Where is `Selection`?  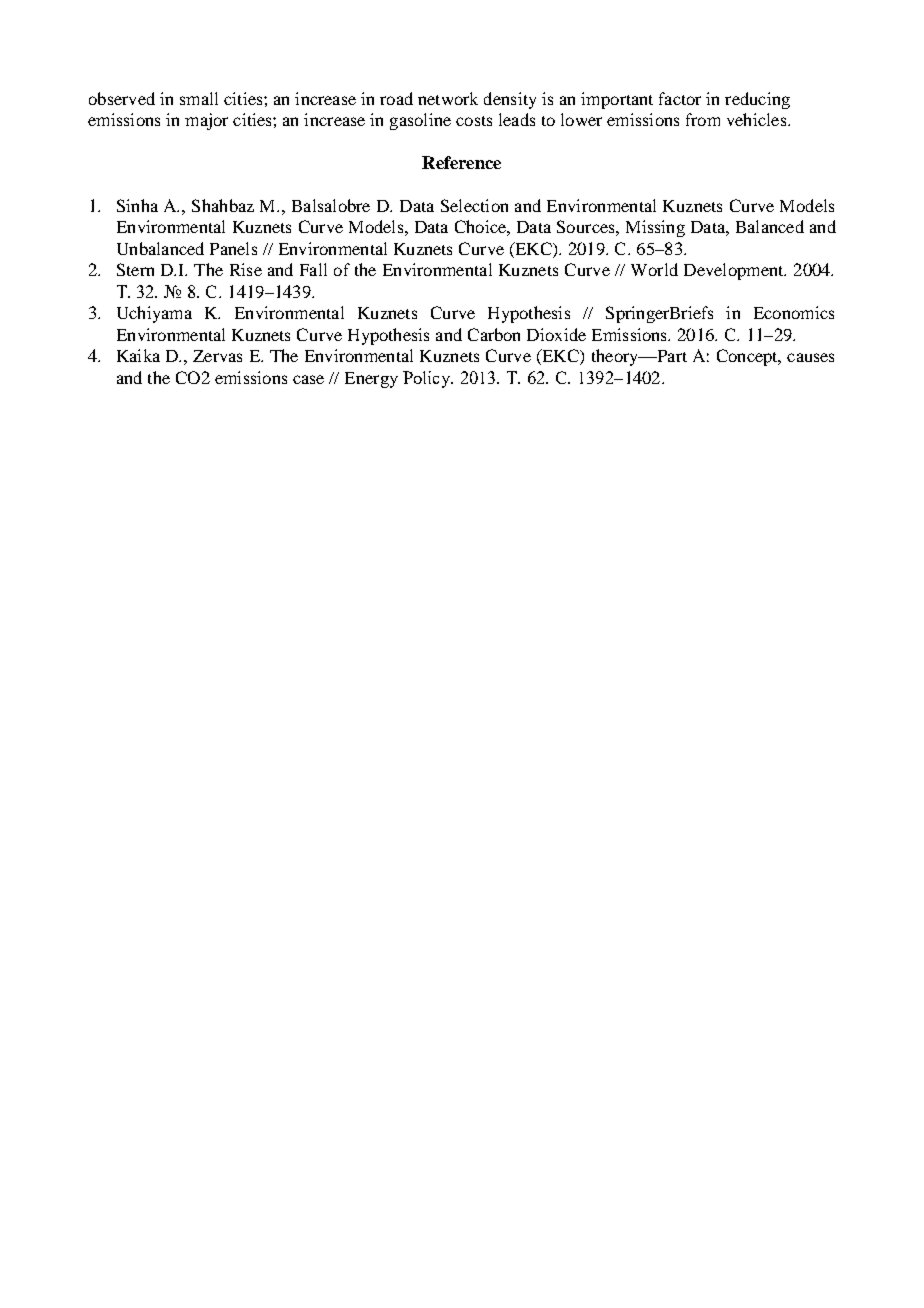 Selection is located at coordinates (474, 205).
